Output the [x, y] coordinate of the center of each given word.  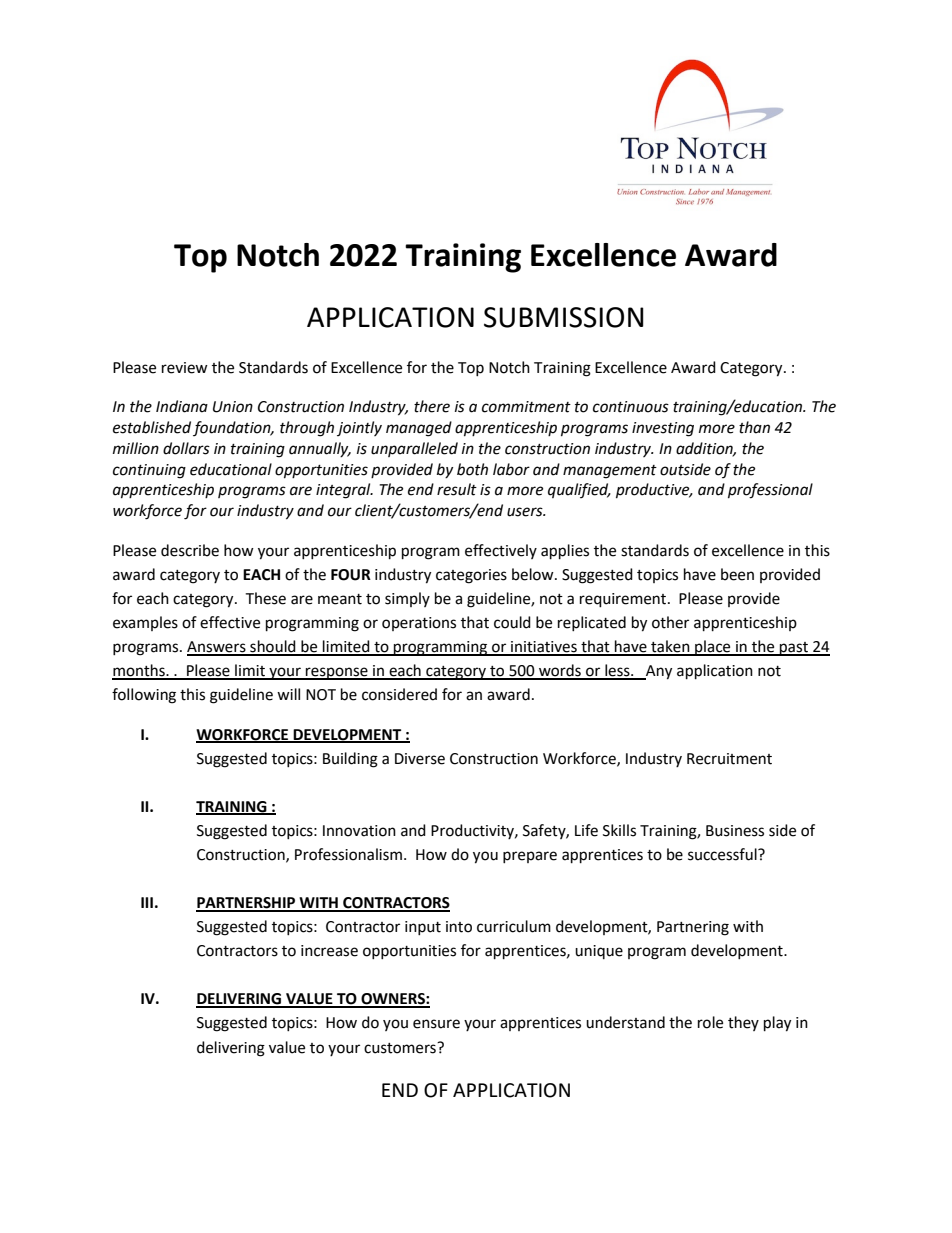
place [713, 648]
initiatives [544, 648]
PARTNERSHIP [247, 904]
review [185, 368]
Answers [217, 648]
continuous [631, 407]
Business [735, 831]
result [457, 489]
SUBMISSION [564, 317]
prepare [530, 857]
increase [329, 951]
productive [654, 491]
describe [190, 550]
